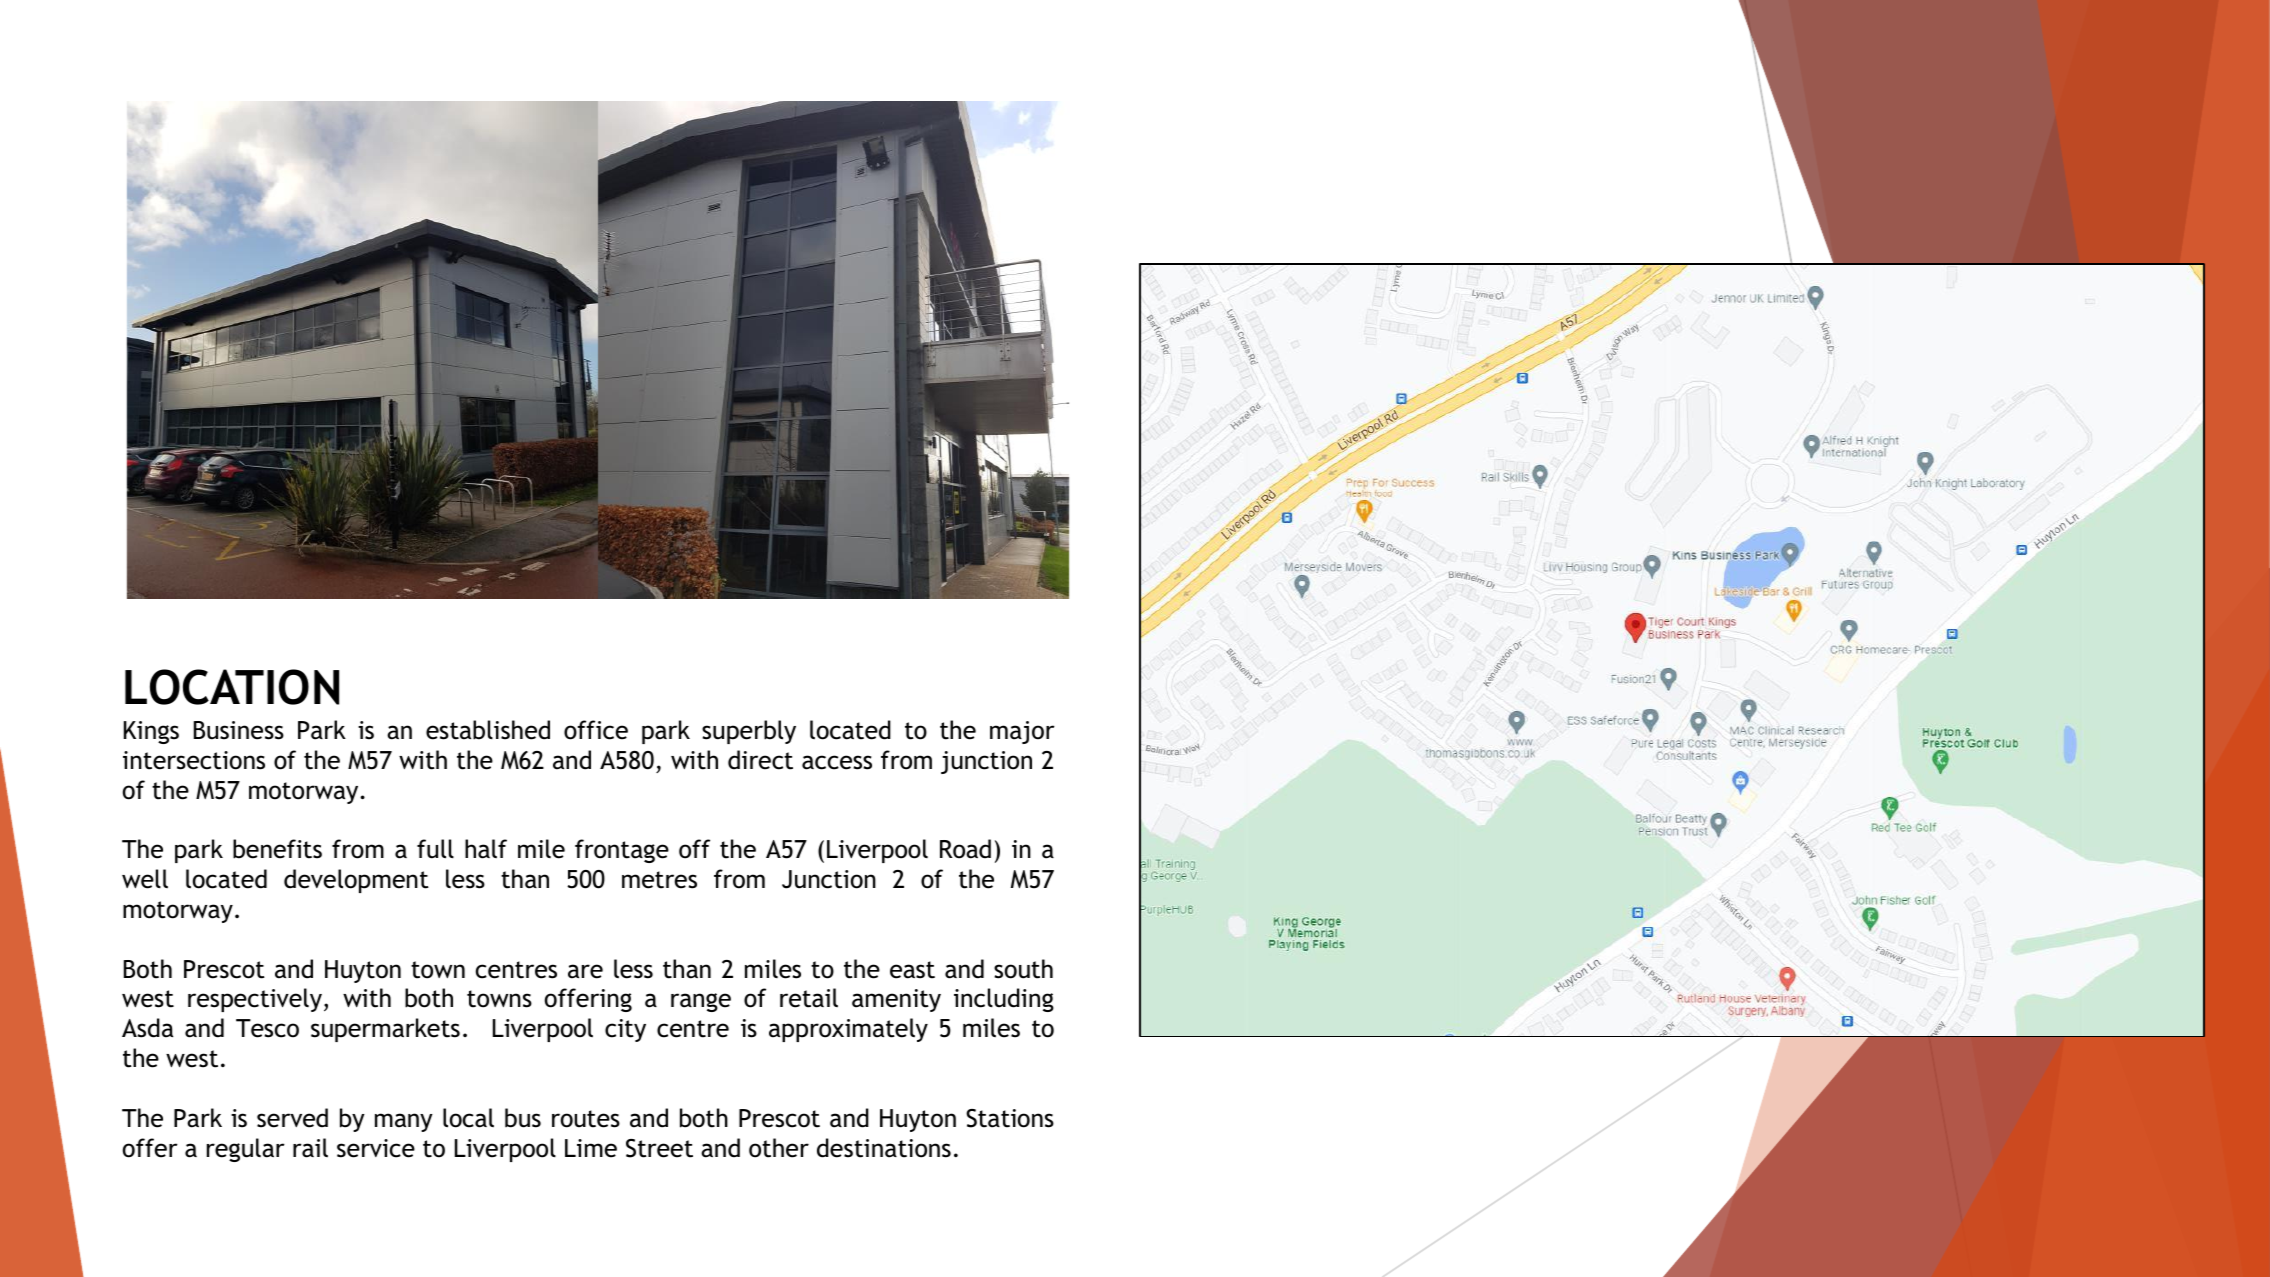 This image has width=2270, height=1277. Describe the element at coordinates (596, 730) in the image. I see `office` at that location.
